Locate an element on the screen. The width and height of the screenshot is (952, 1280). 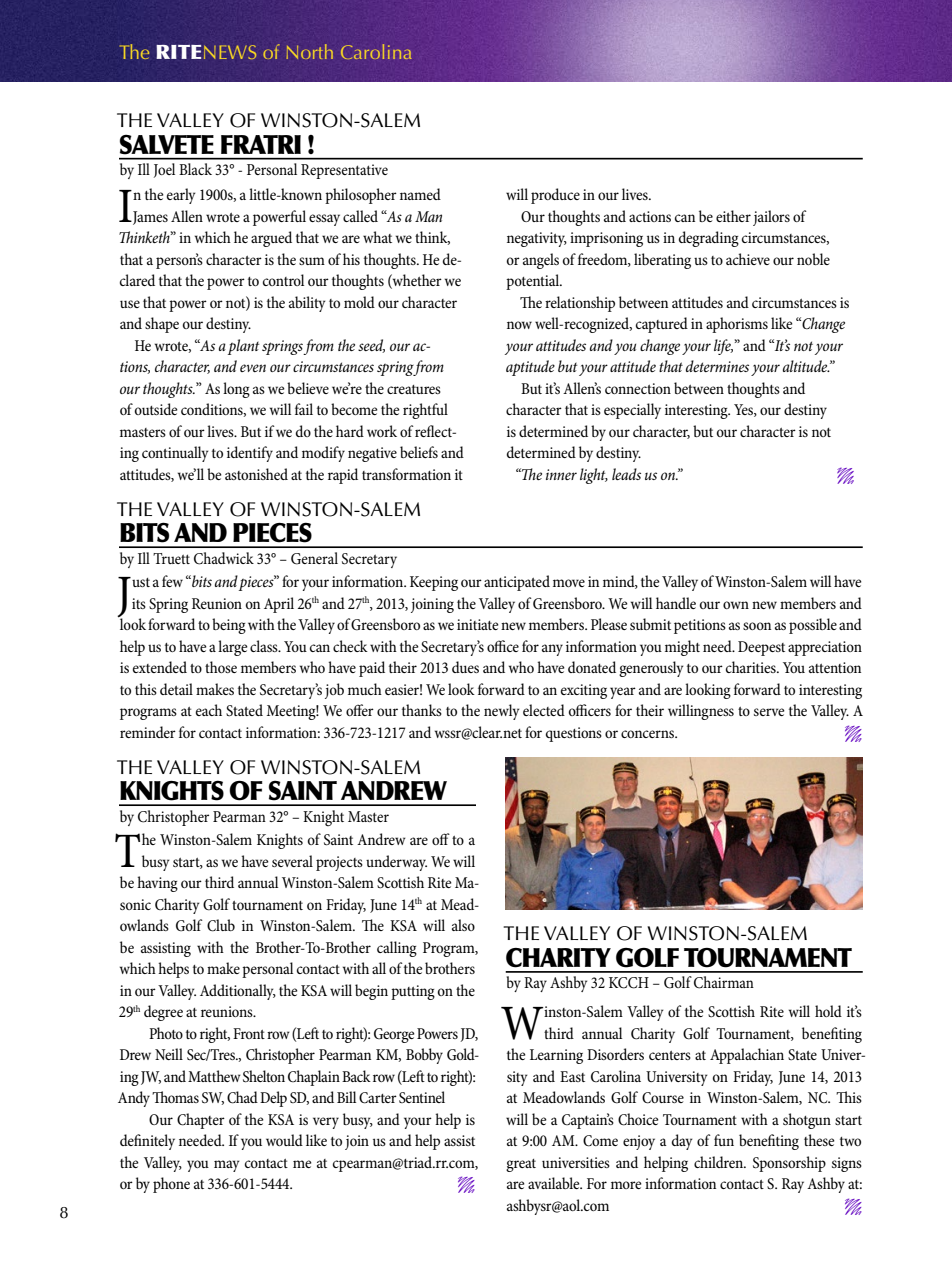
newly is located at coordinates (502, 712).
